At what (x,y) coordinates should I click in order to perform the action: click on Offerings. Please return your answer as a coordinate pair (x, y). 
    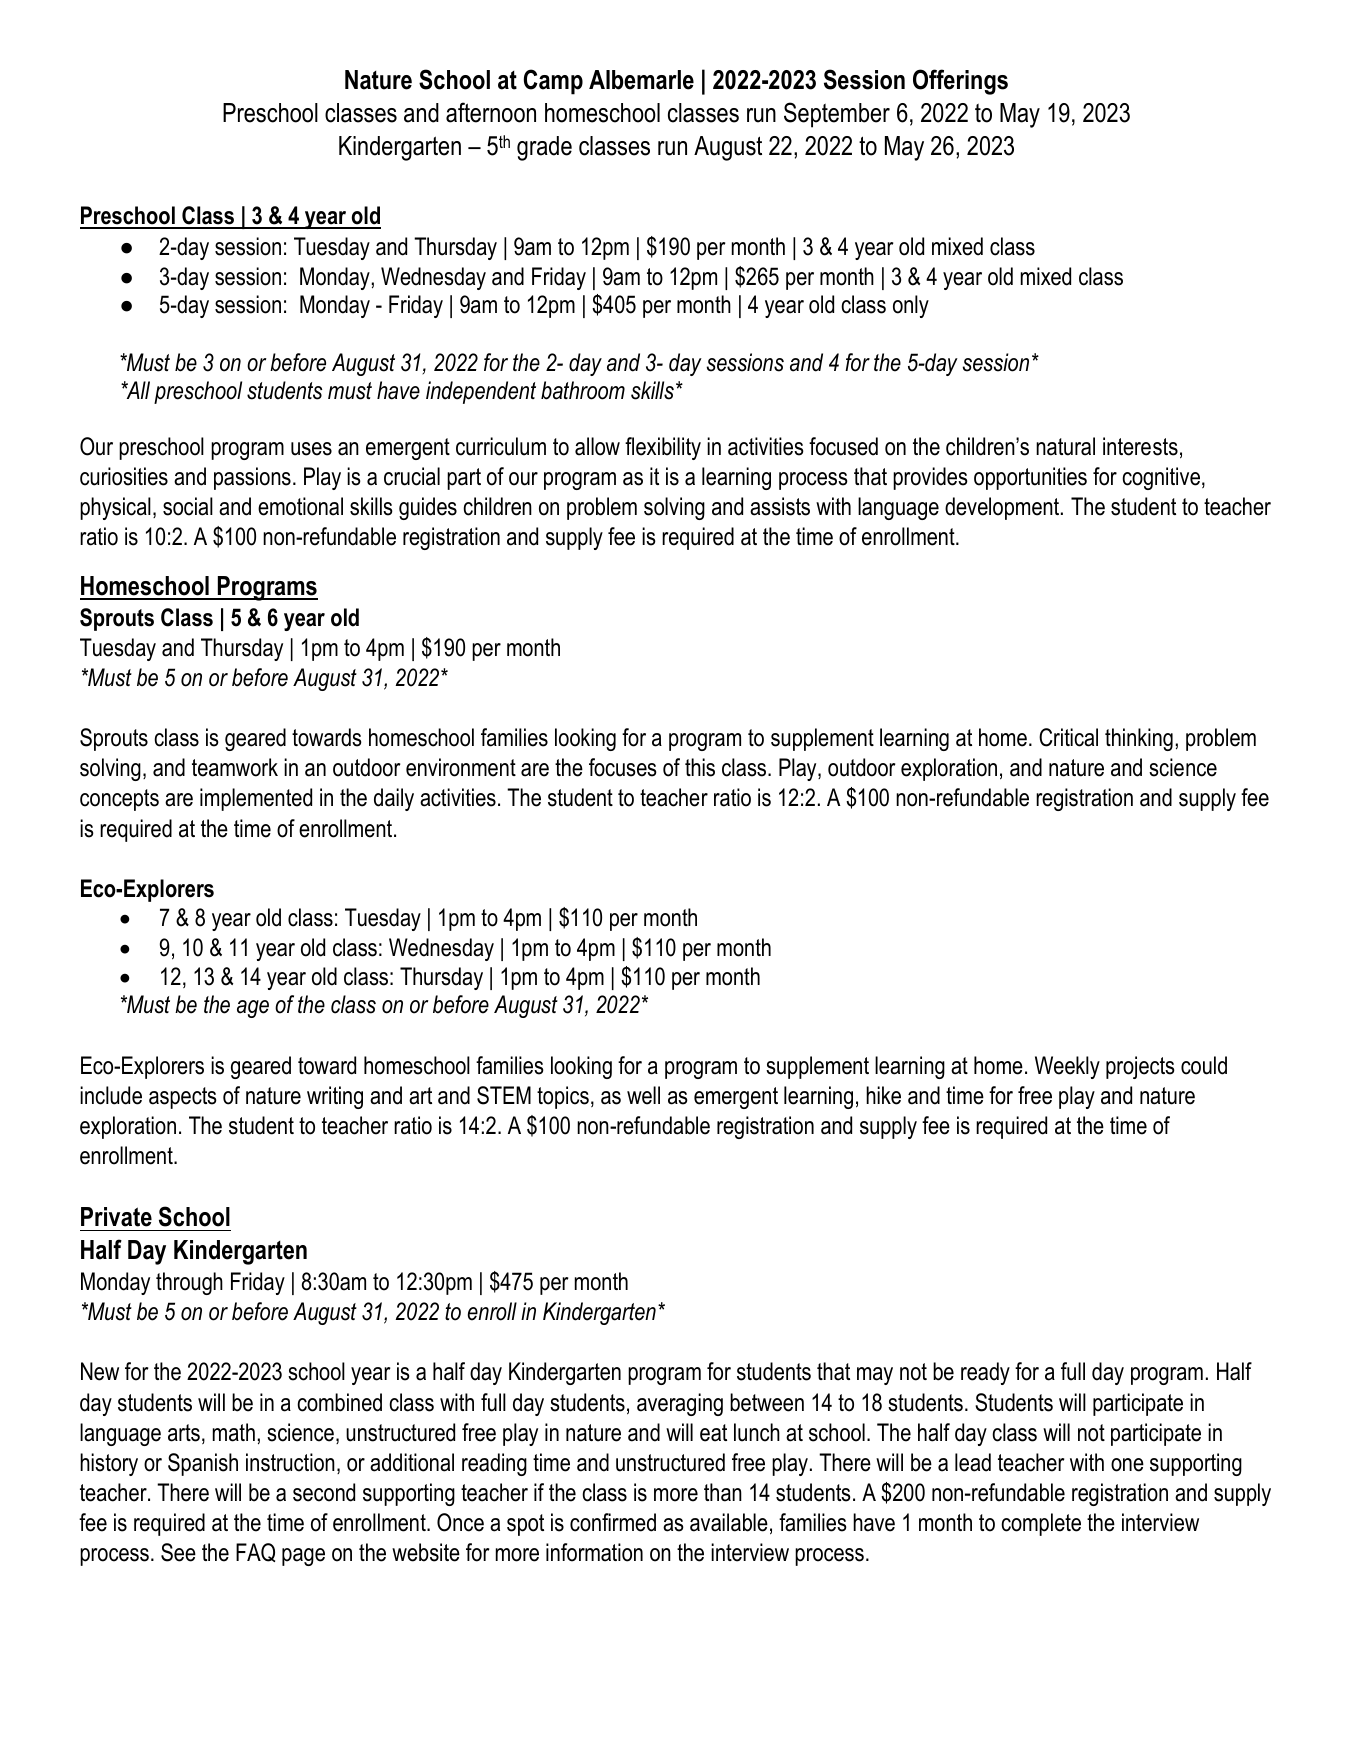
    Looking at the image, I should click on (960, 82).
